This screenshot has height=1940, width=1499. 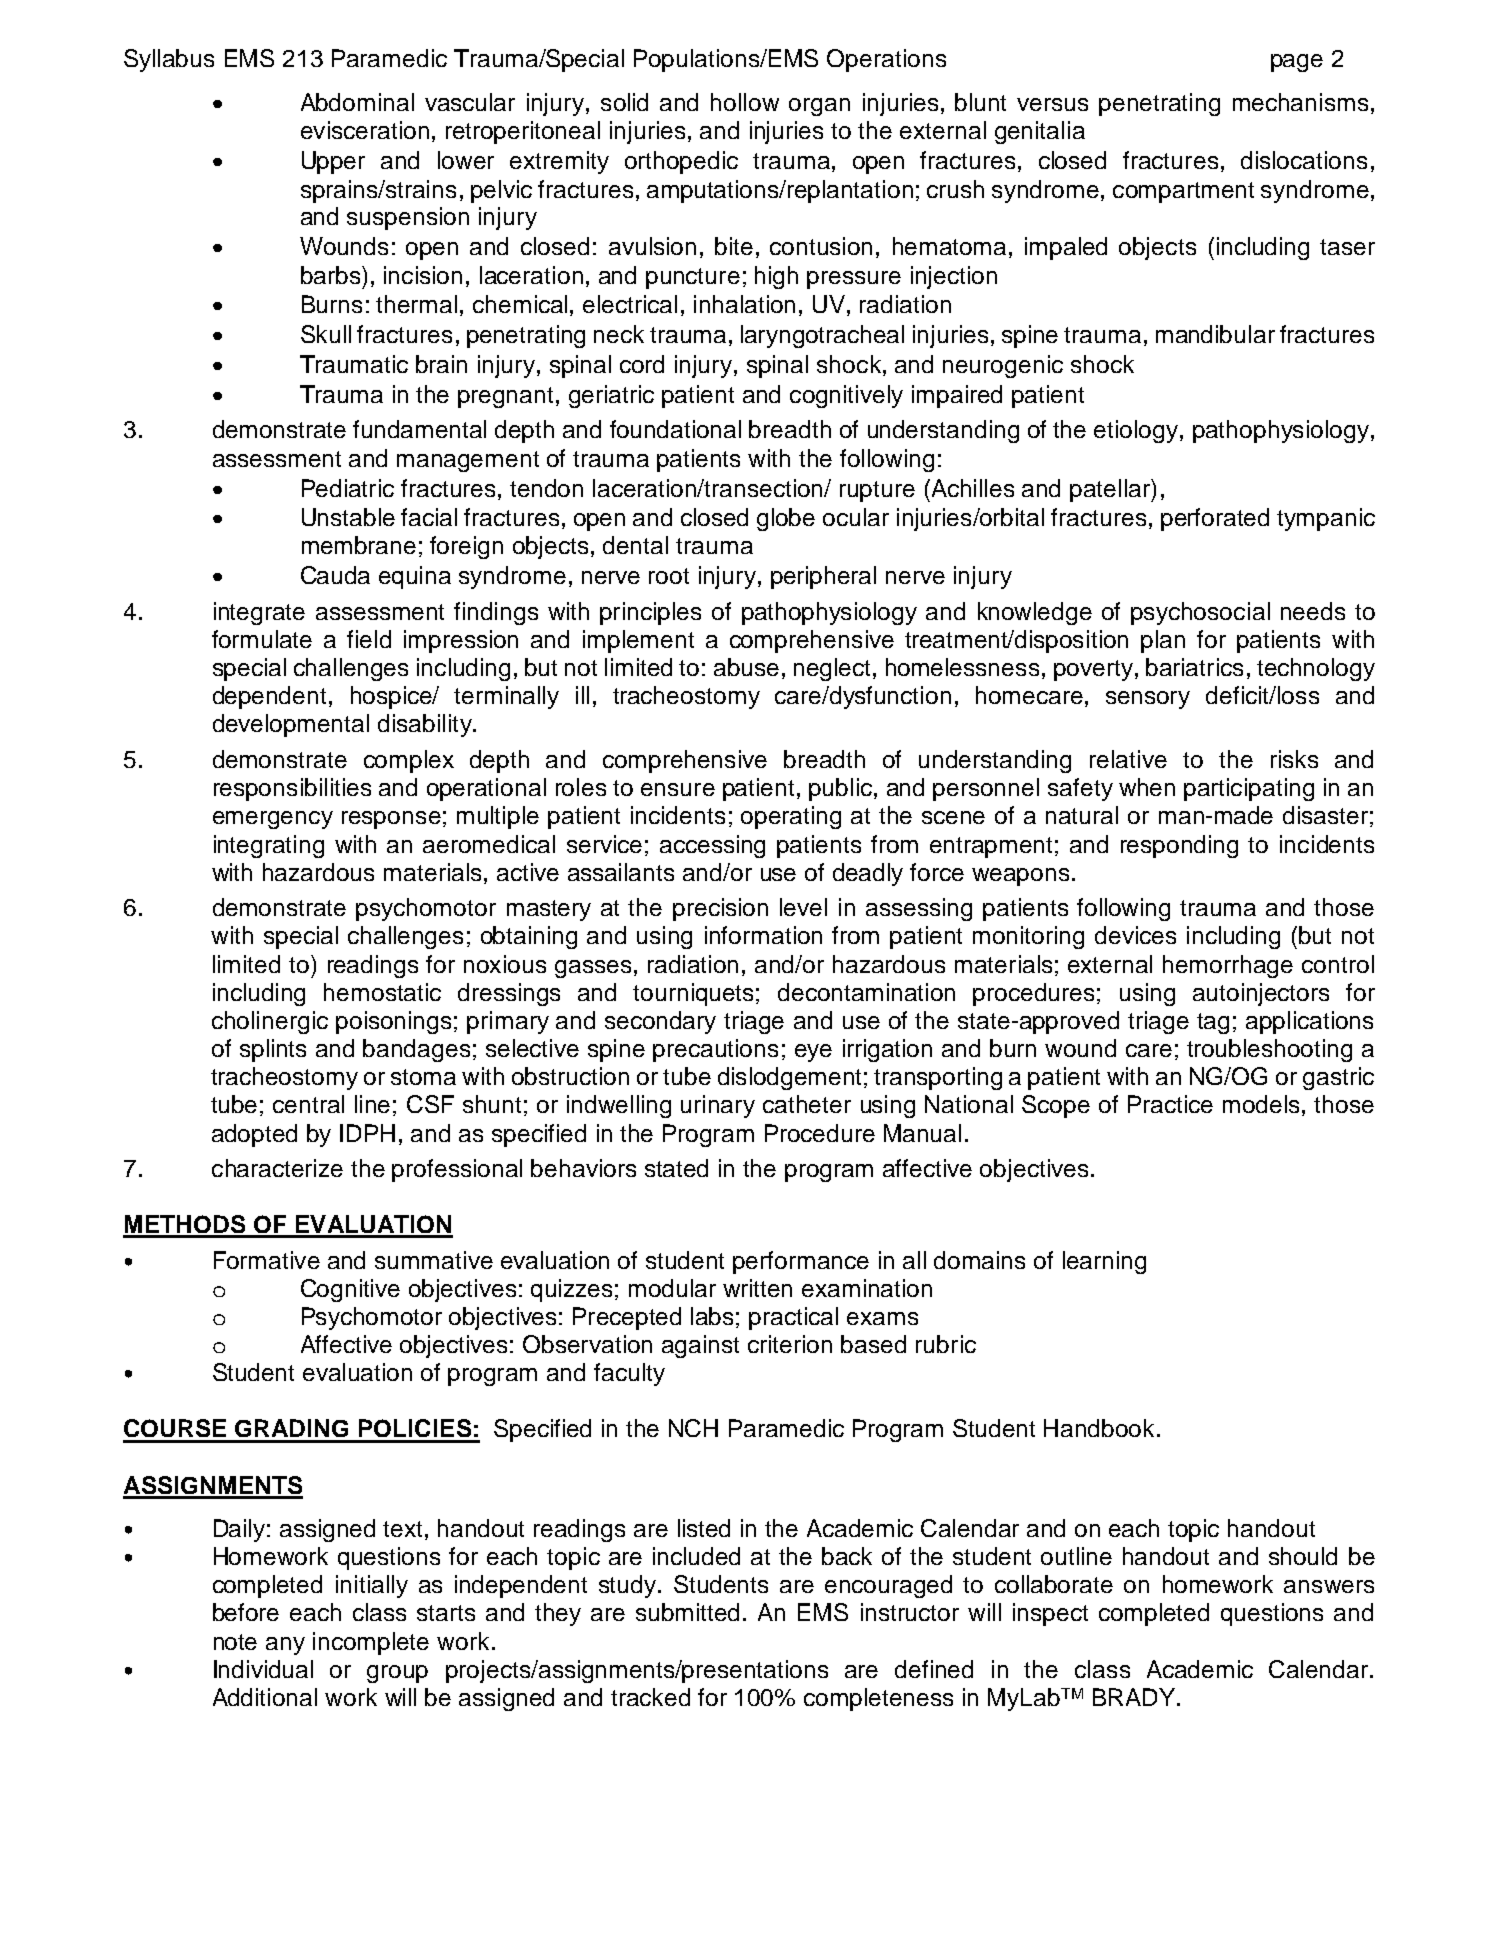 What do you see at coordinates (1300, 102) in the screenshot?
I see `mechanisms` at bounding box center [1300, 102].
